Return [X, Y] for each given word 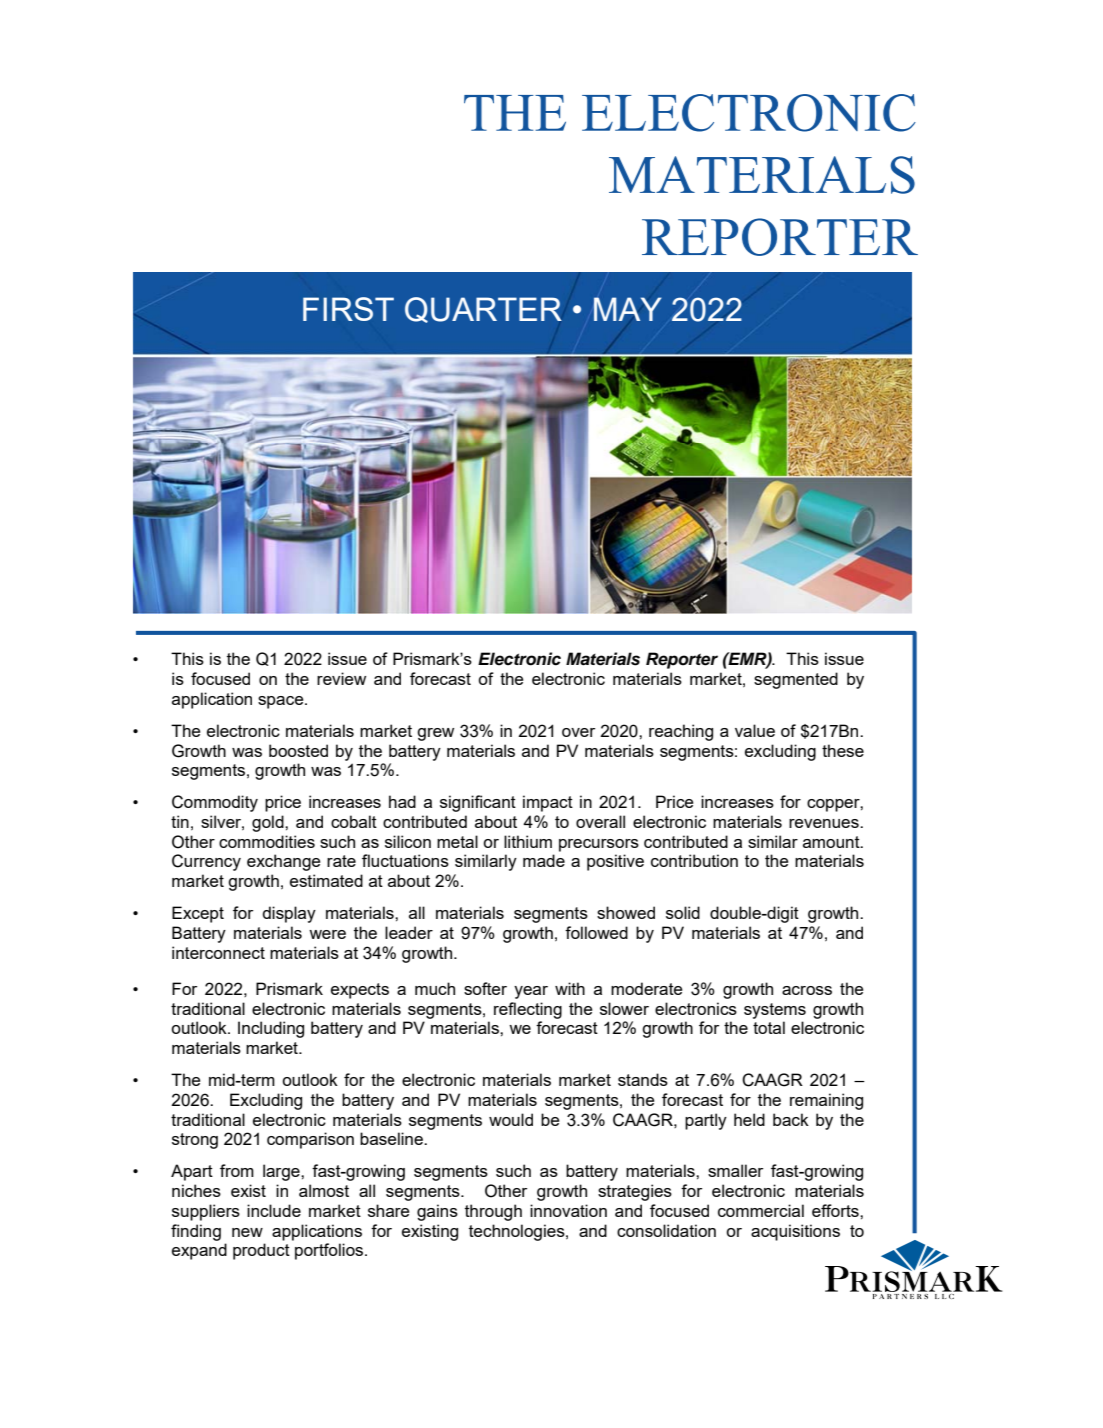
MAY [627, 309]
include [274, 1210]
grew [435, 734]
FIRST [348, 309]
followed [596, 932]
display [289, 914]
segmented [796, 680]
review [341, 678]
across [807, 990]
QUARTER [483, 310]
